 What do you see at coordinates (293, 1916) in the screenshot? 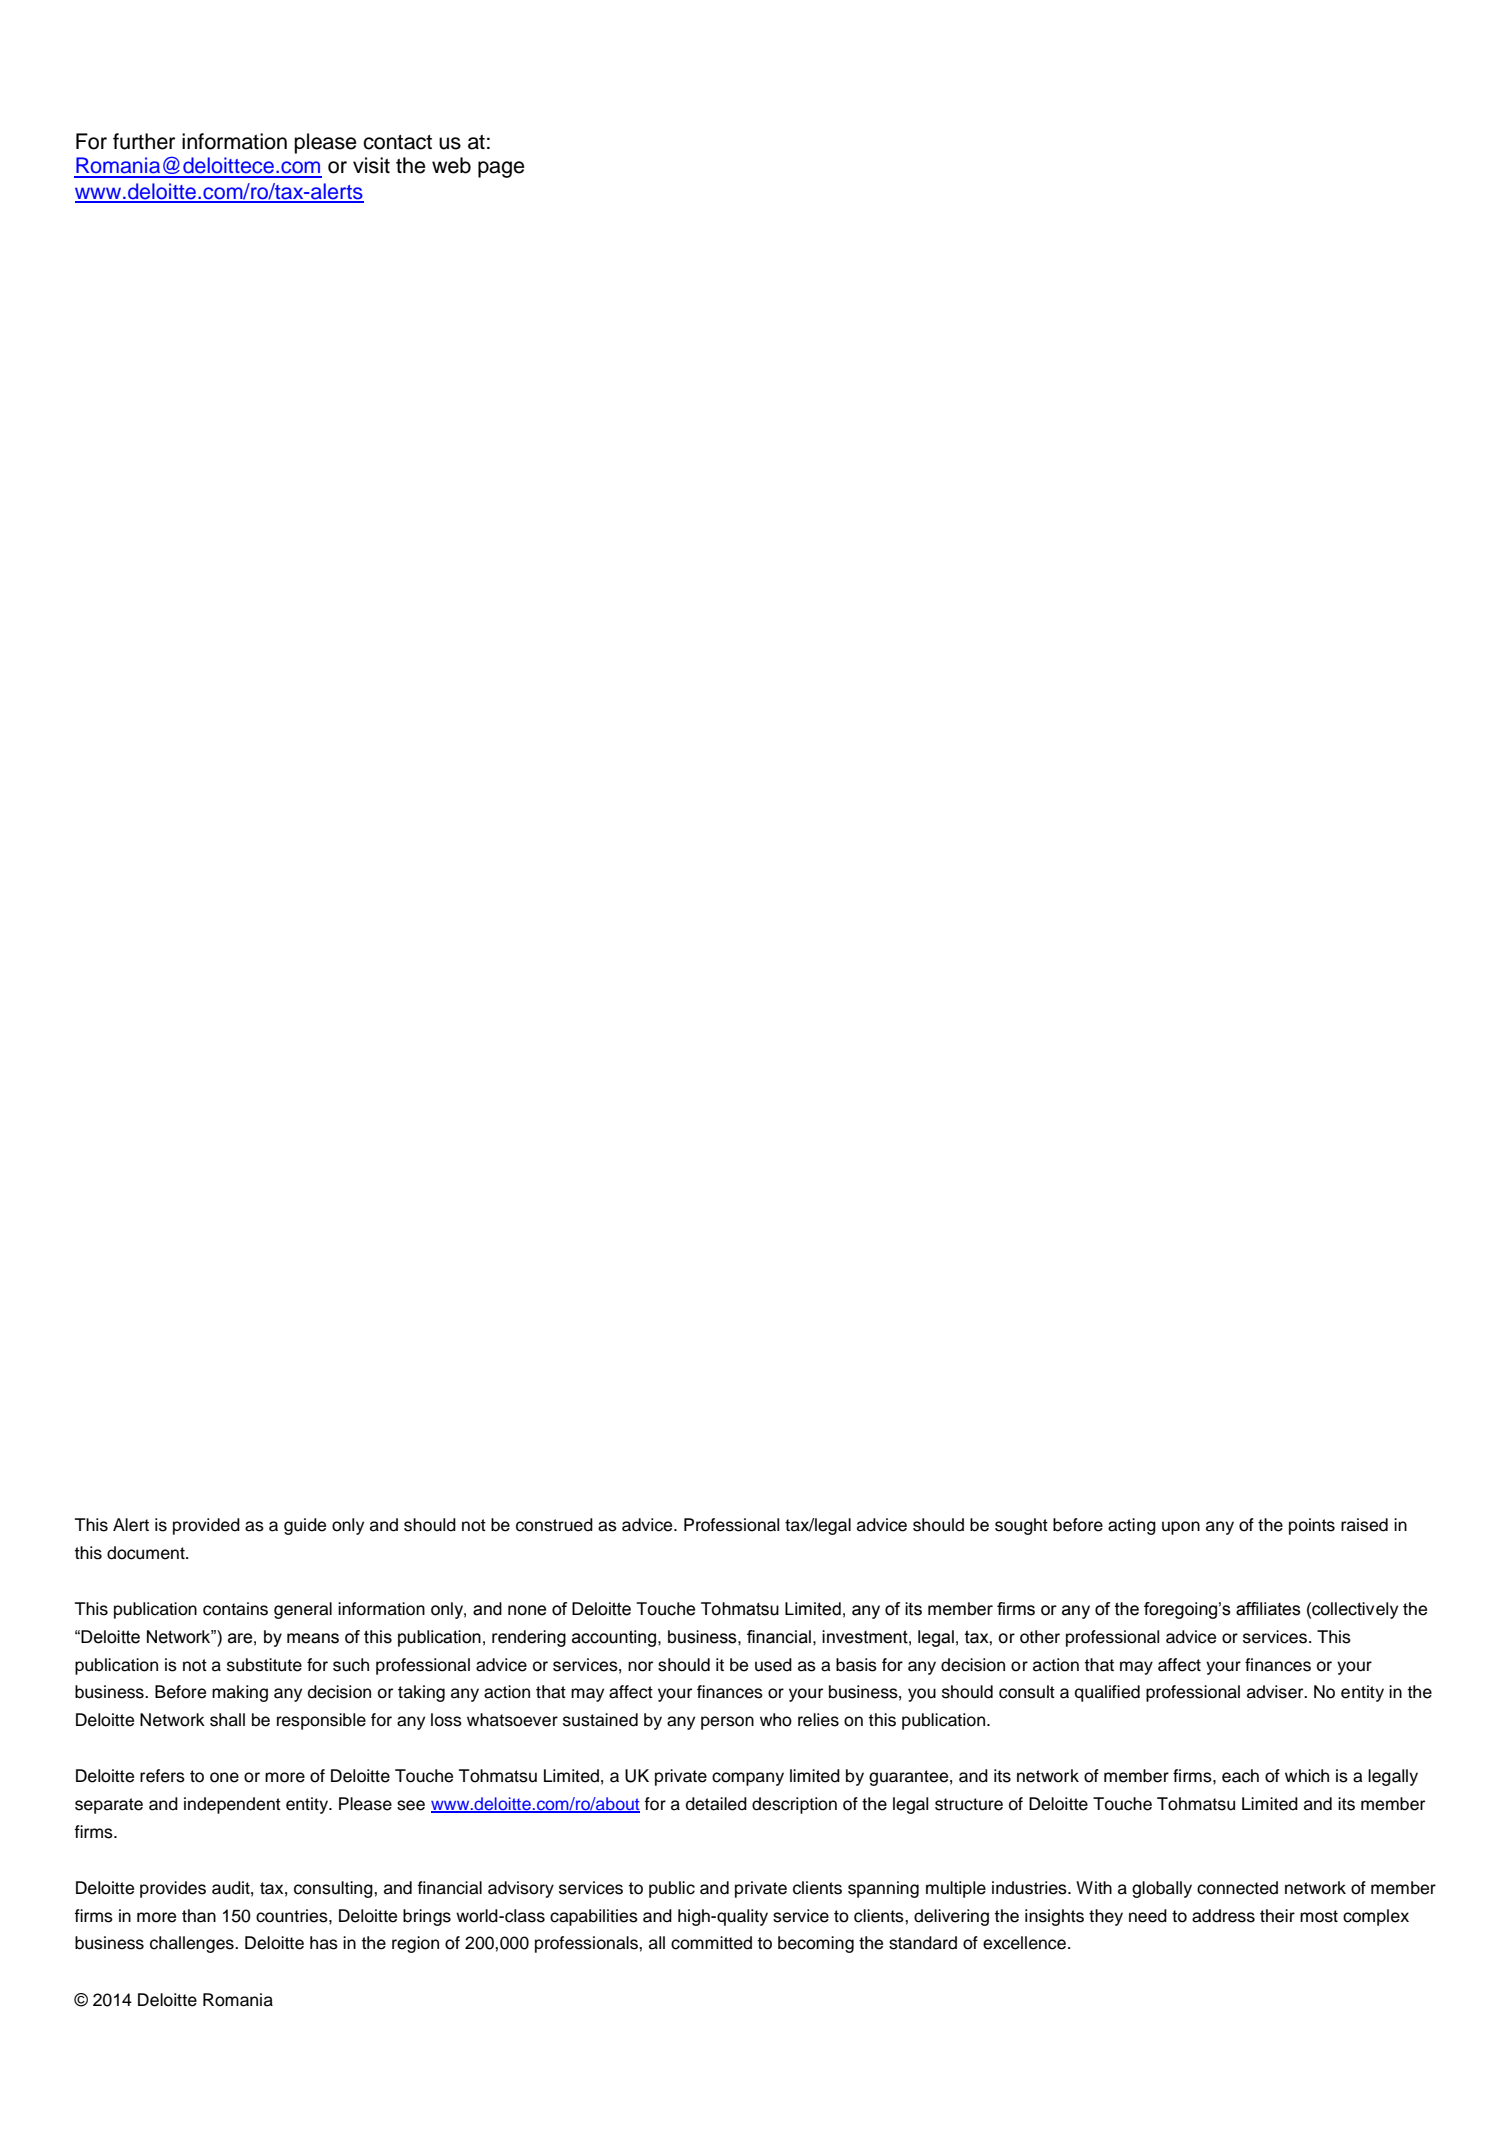
I see `countries` at bounding box center [293, 1916].
